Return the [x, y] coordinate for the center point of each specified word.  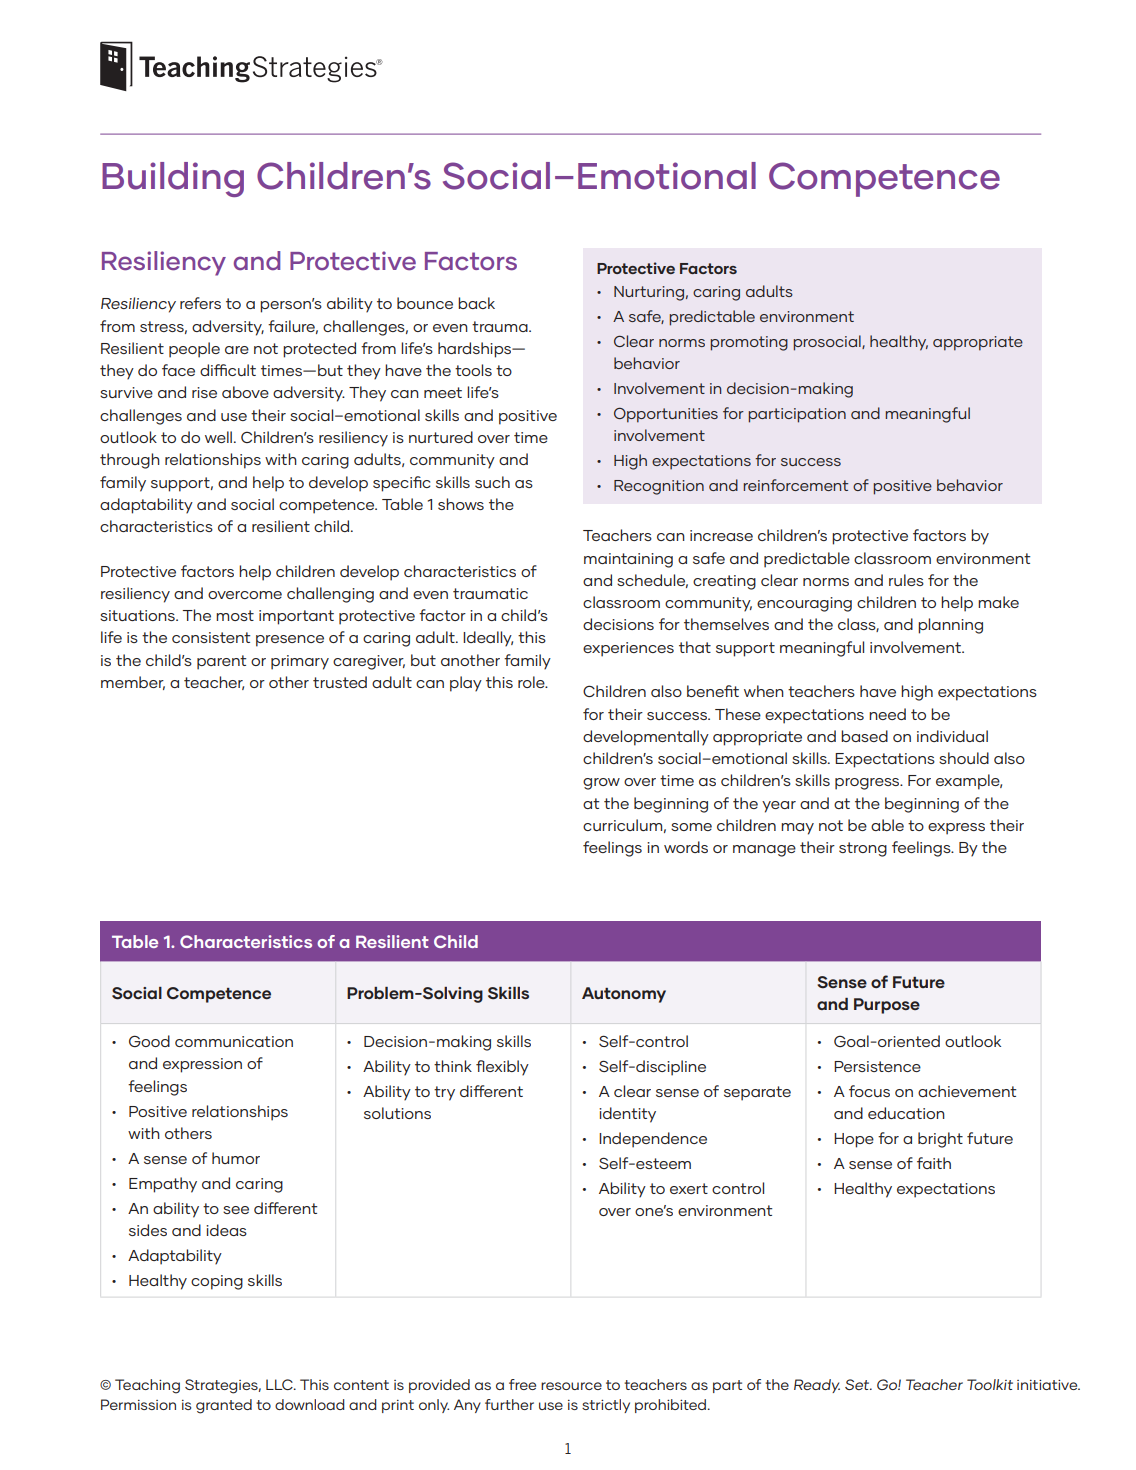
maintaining [628, 560]
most [235, 615]
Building [173, 179]
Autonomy [624, 995]
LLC [280, 1384]
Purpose [887, 1006]
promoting [749, 343]
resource [571, 1386]
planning [950, 626]
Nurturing [649, 293]
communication [234, 1041]
